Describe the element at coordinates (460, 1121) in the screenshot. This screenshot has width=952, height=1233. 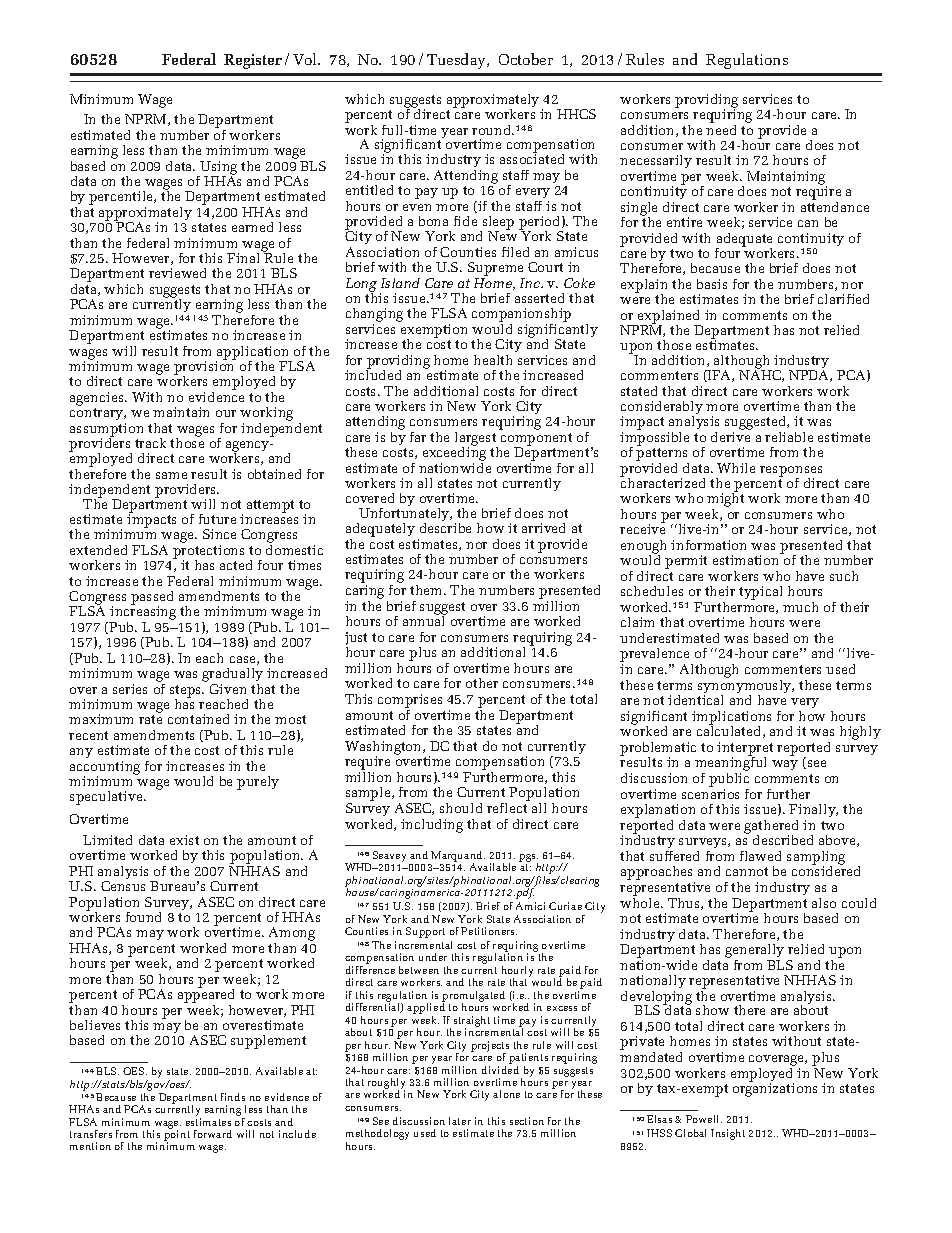
I see `later` at that location.
